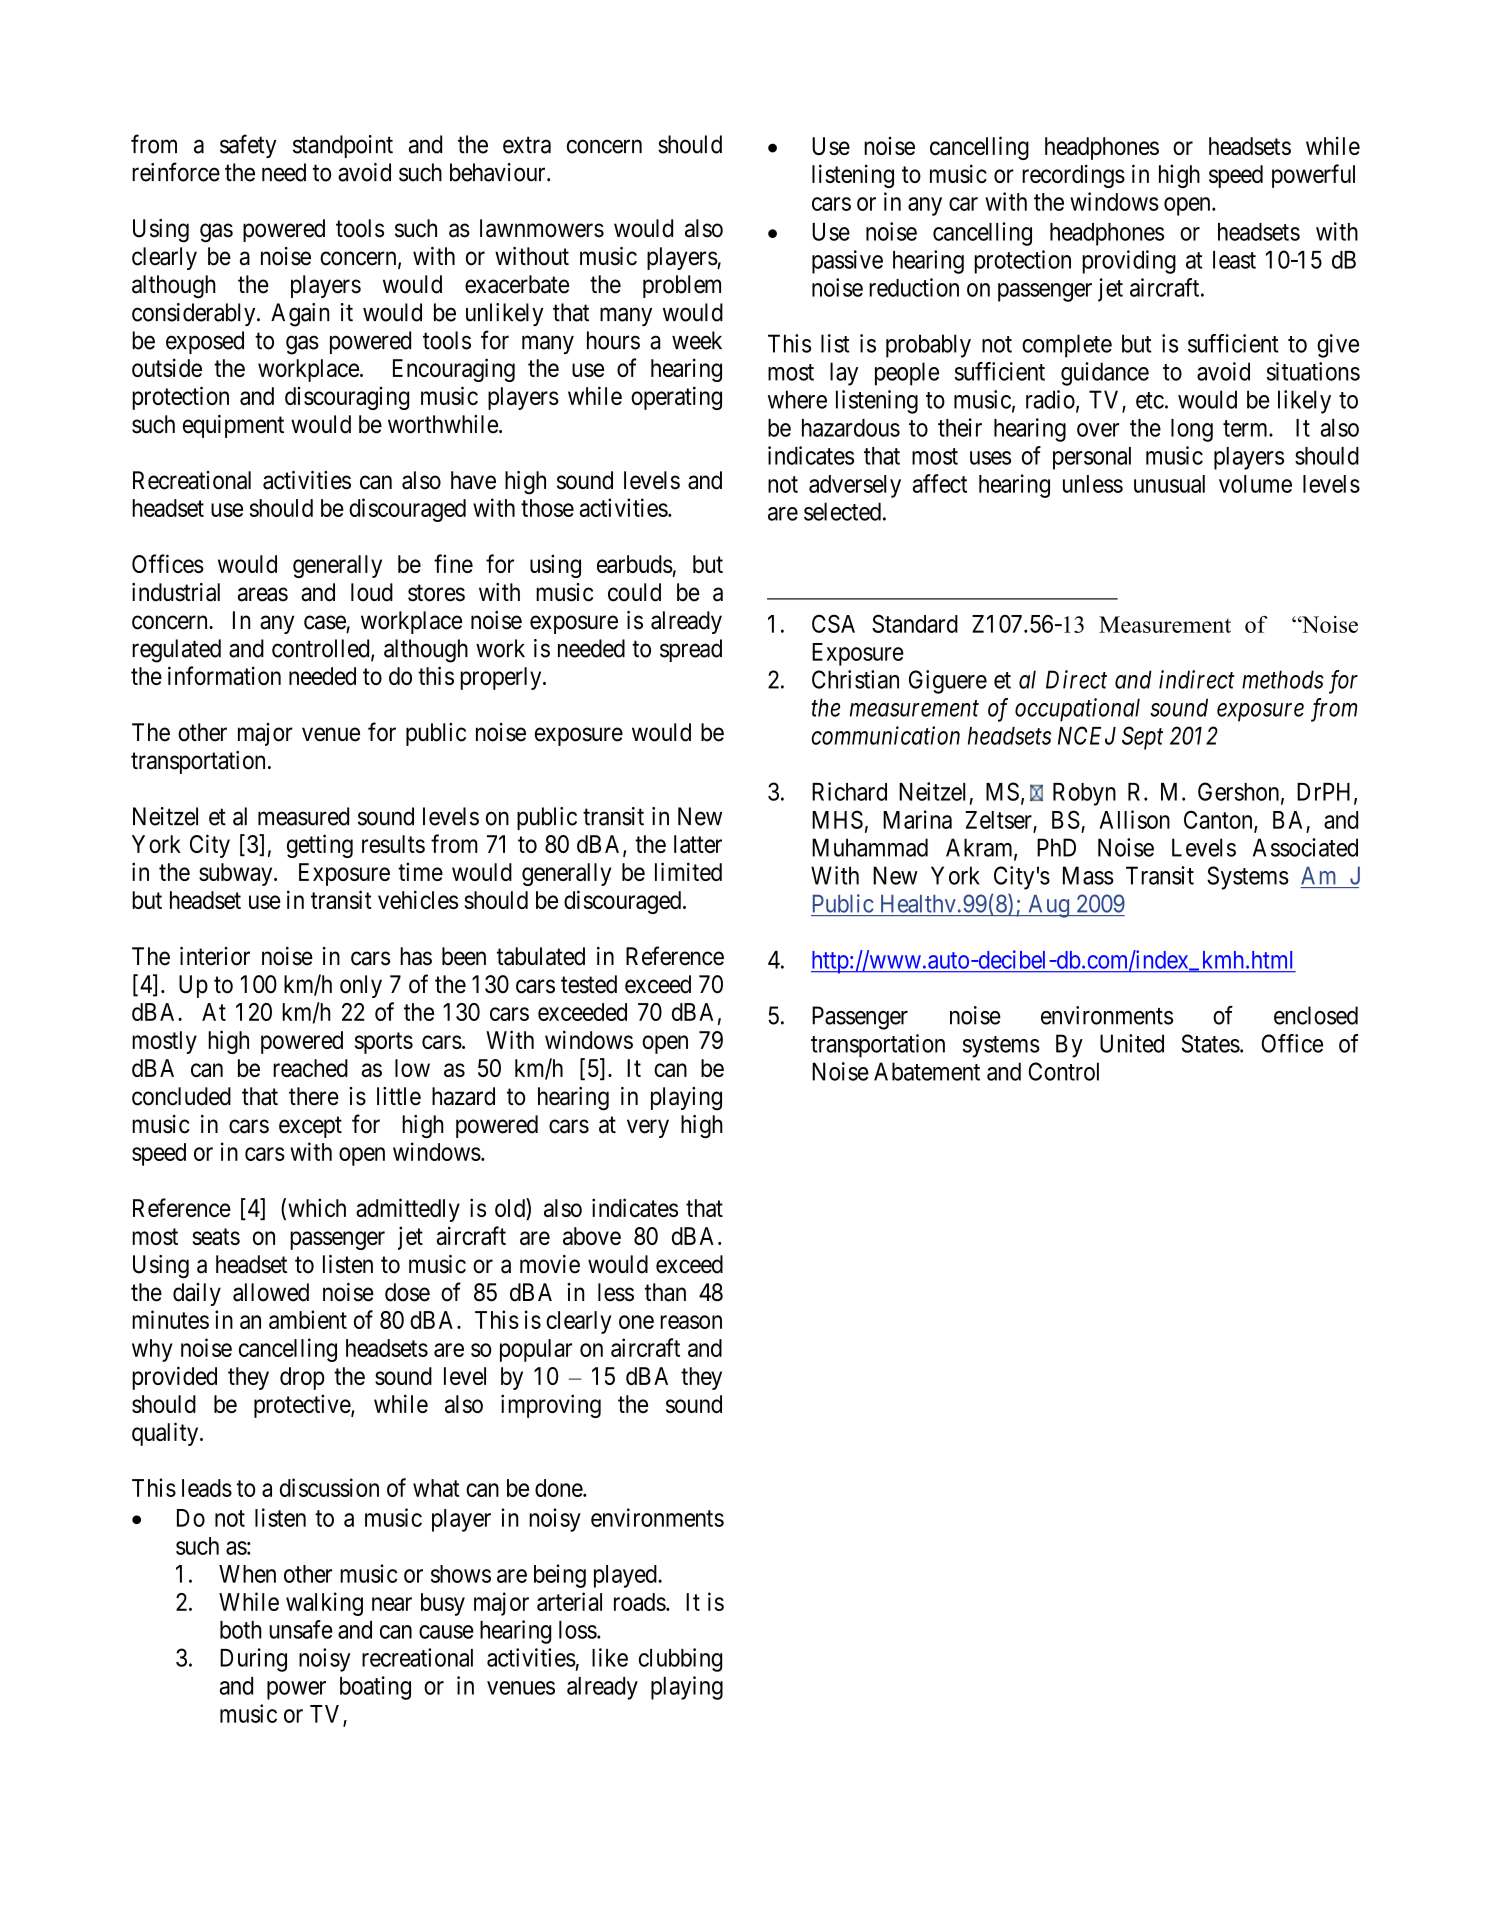  What do you see at coordinates (1211, 1043) in the screenshot?
I see `States` at bounding box center [1211, 1043].
